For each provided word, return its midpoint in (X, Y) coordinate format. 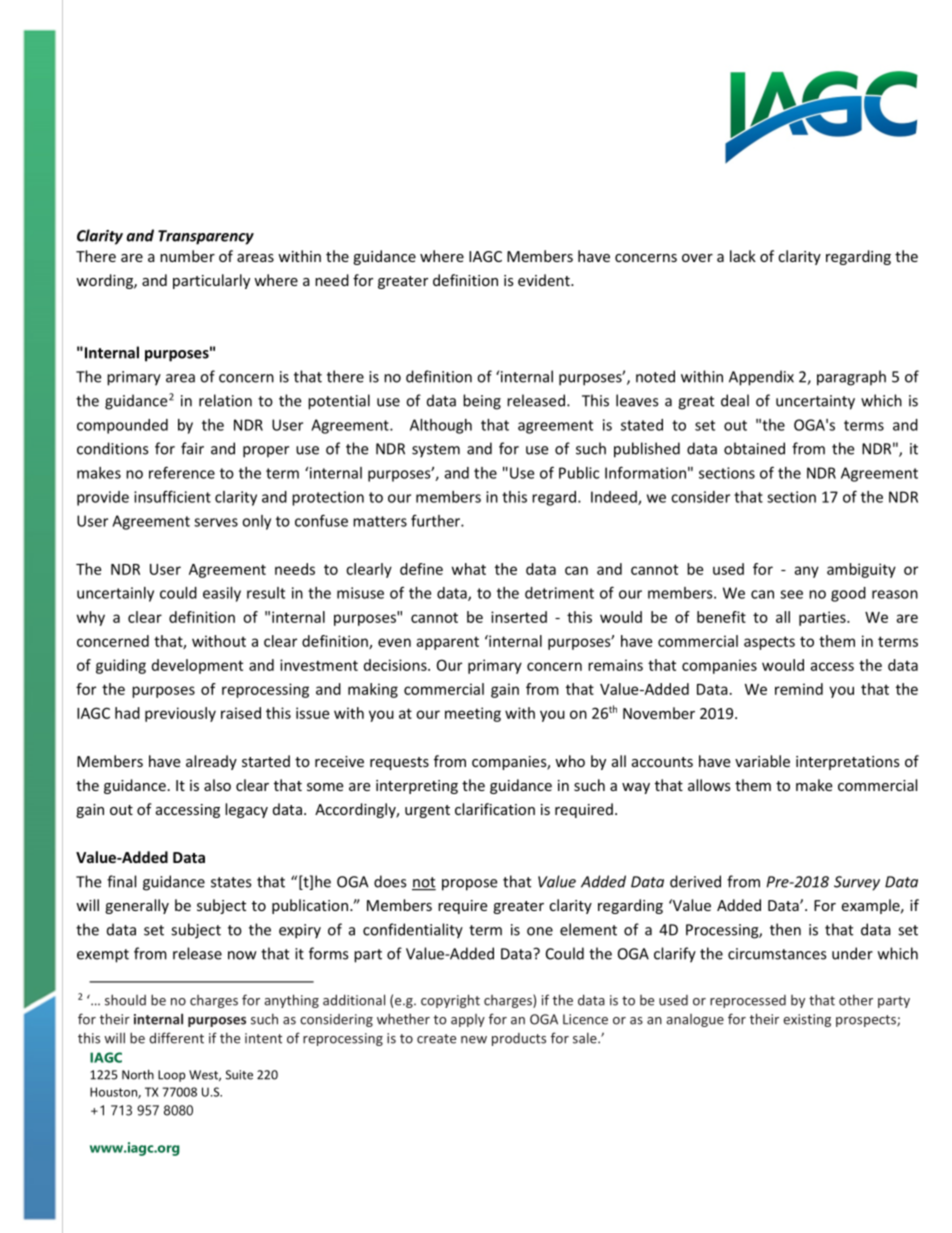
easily (222, 594)
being (482, 402)
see (791, 594)
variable (762, 761)
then (785, 929)
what (469, 569)
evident (545, 280)
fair (192, 448)
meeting (473, 714)
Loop (171, 1076)
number (187, 256)
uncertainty (815, 402)
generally (137, 906)
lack (743, 256)
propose (469, 885)
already (211, 762)
